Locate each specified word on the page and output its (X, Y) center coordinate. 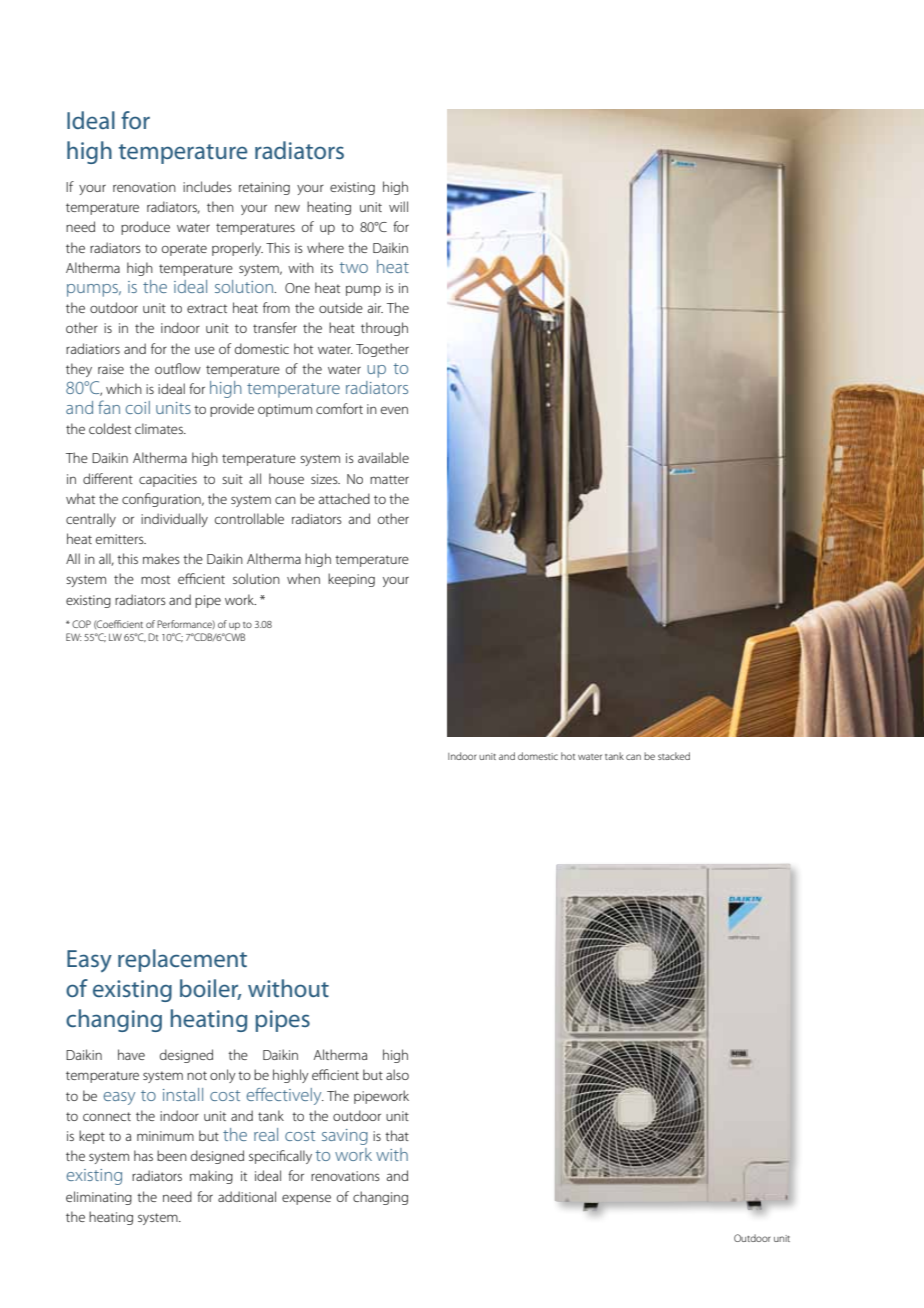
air (375, 308)
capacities (168, 480)
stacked (674, 756)
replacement (182, 960)
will (398, 206)
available (383, 457)
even (394, 410)
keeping (351, 580)
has (143, 1155)
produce (145, 228)
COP (81, 624)
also (397, 1074)
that (397, 1135)
